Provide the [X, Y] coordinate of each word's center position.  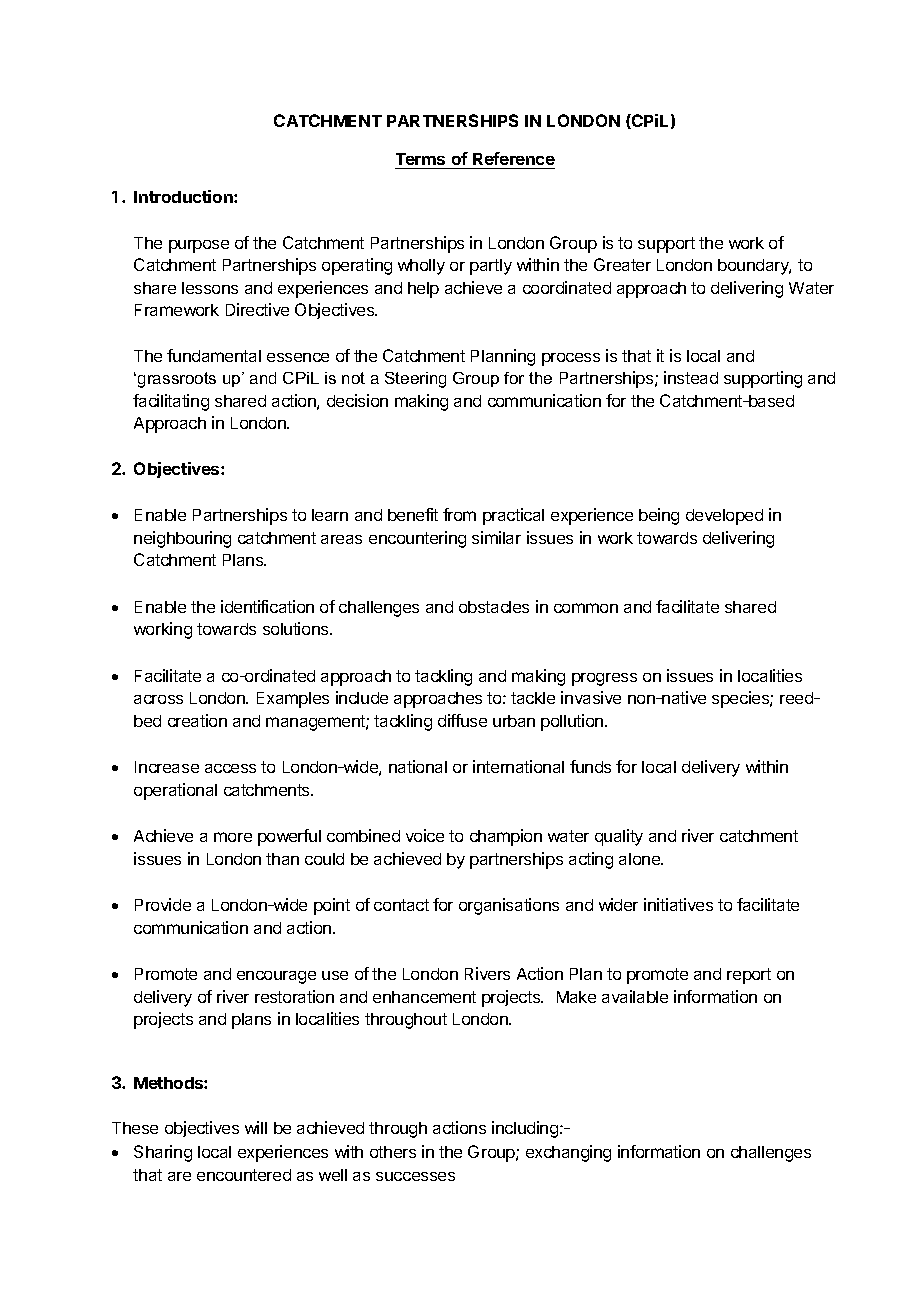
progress [604, 679]
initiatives [678, 904]
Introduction [184, 196]
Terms [420, 159]
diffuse [462, 720]
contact [401, 905]
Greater [622, 264]
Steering [415, 380]
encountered [244, 1175]
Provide [163, 904]
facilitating [171, 402]
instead [691, 377]
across [158, 699]
